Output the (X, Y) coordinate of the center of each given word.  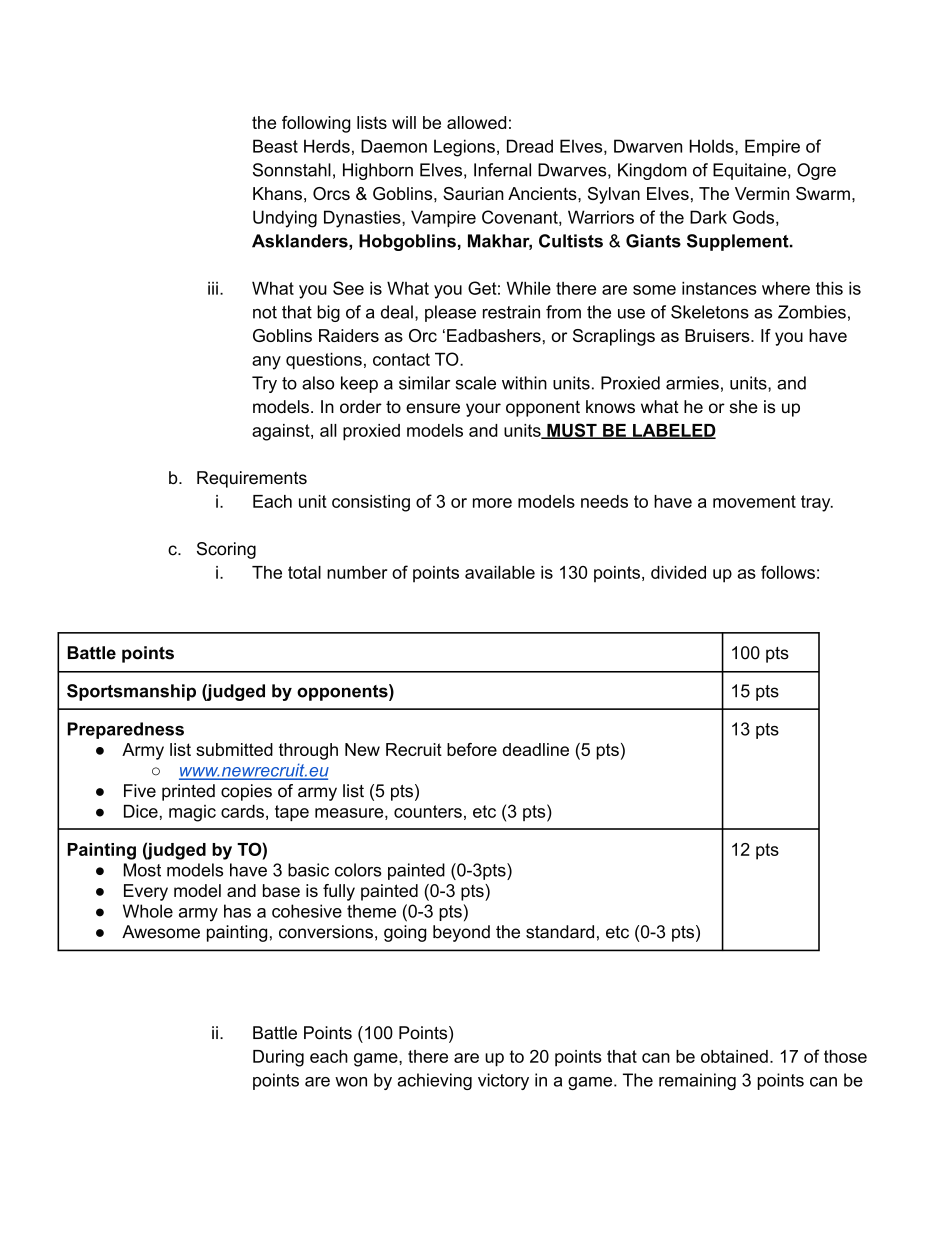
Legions (464, 148)
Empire (772, 147)
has (237, 911)
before (472, 749)
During (278, 1058)
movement (754, 501)
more (492, 503)
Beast (275, 146)
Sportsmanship (131, 692)
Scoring (226, 550)
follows (788, 572)
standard (560, 932)
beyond (461, 933)
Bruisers (718, 335)
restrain (511, 312)
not (265, 312)
